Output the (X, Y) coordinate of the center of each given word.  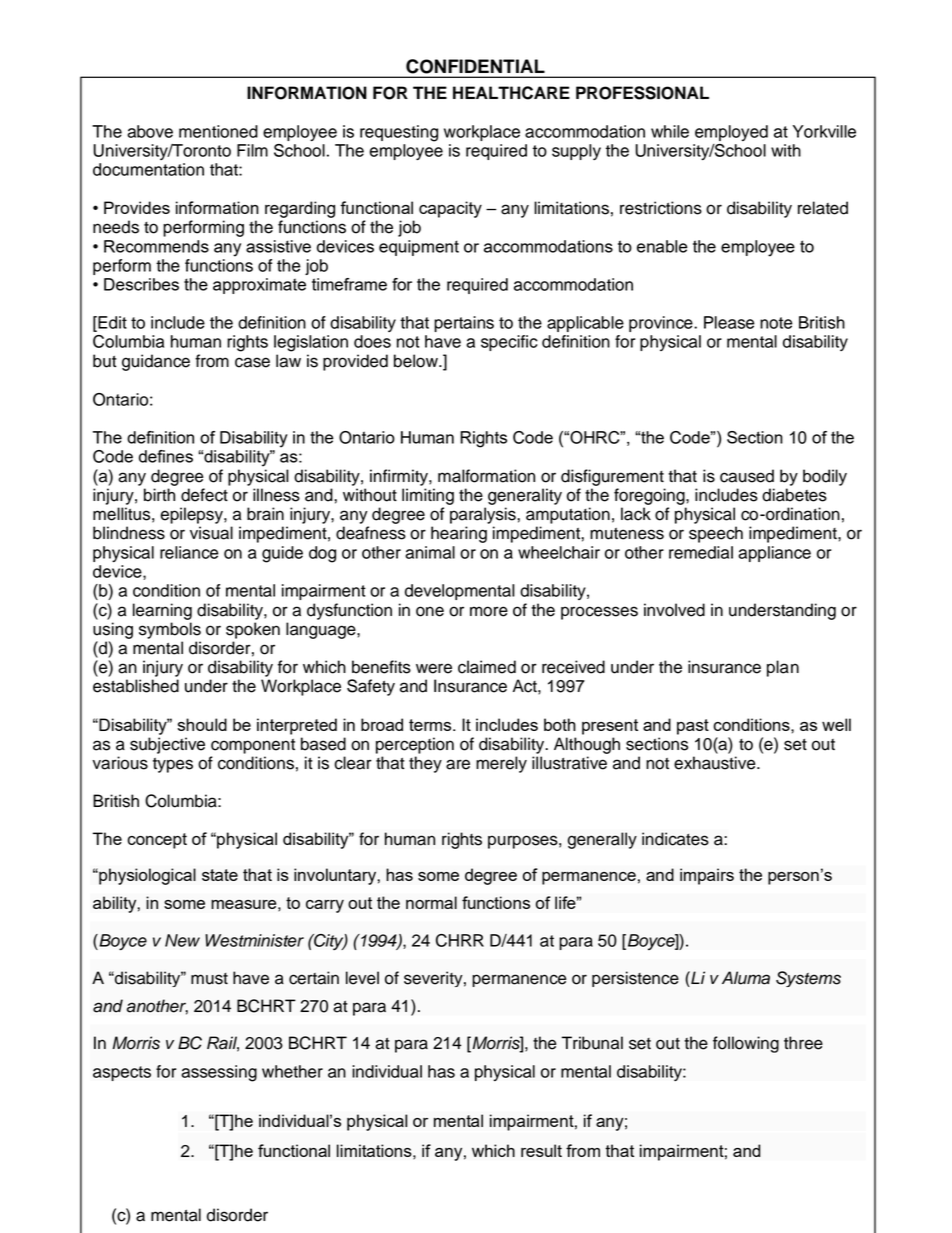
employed (731, 133)
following (746, 1044)
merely (501, 764)
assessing (219, 1073)
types (173, 765)
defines (166, 456)
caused (747, 476)
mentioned (218, 131)
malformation (486, 476)
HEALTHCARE (511, 93)
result (541, 1150)
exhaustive (716, 763)
